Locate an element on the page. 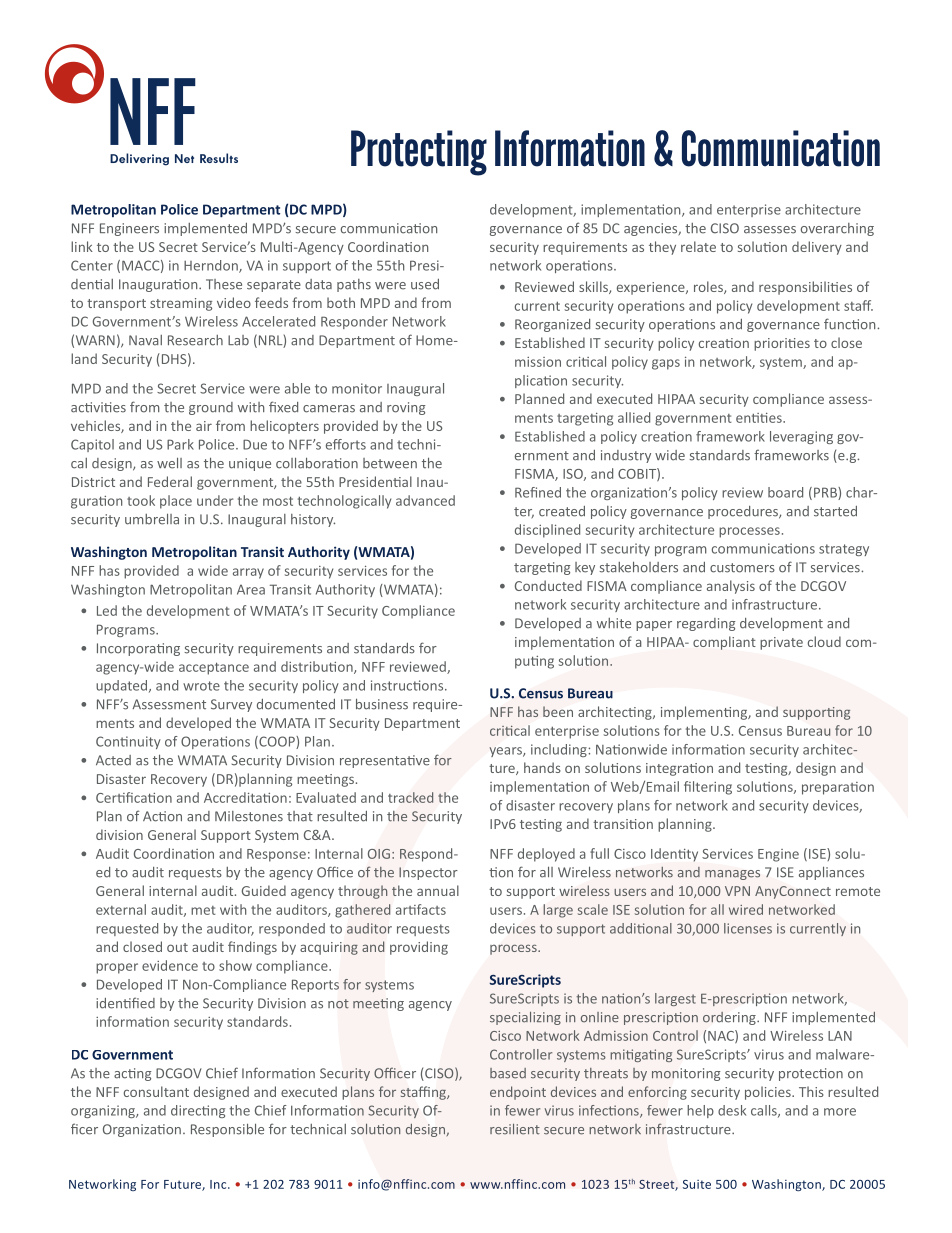 Image resolution: width=952 pixels, height=1233 pixels. link is located at coordinates (82, 246).
